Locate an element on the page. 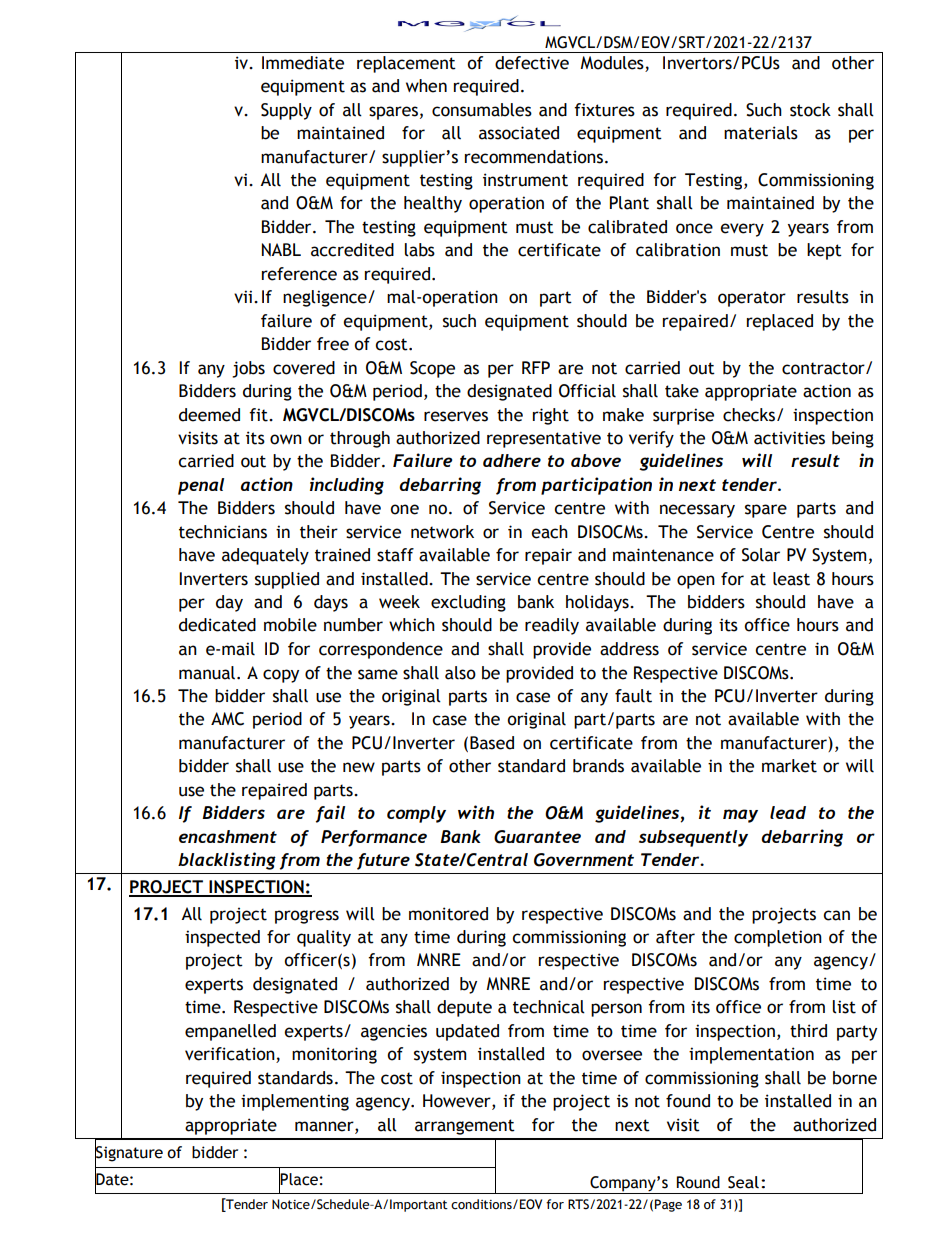 This document has height=1233, width=952. excluding is located at coordinates (468, 603).
